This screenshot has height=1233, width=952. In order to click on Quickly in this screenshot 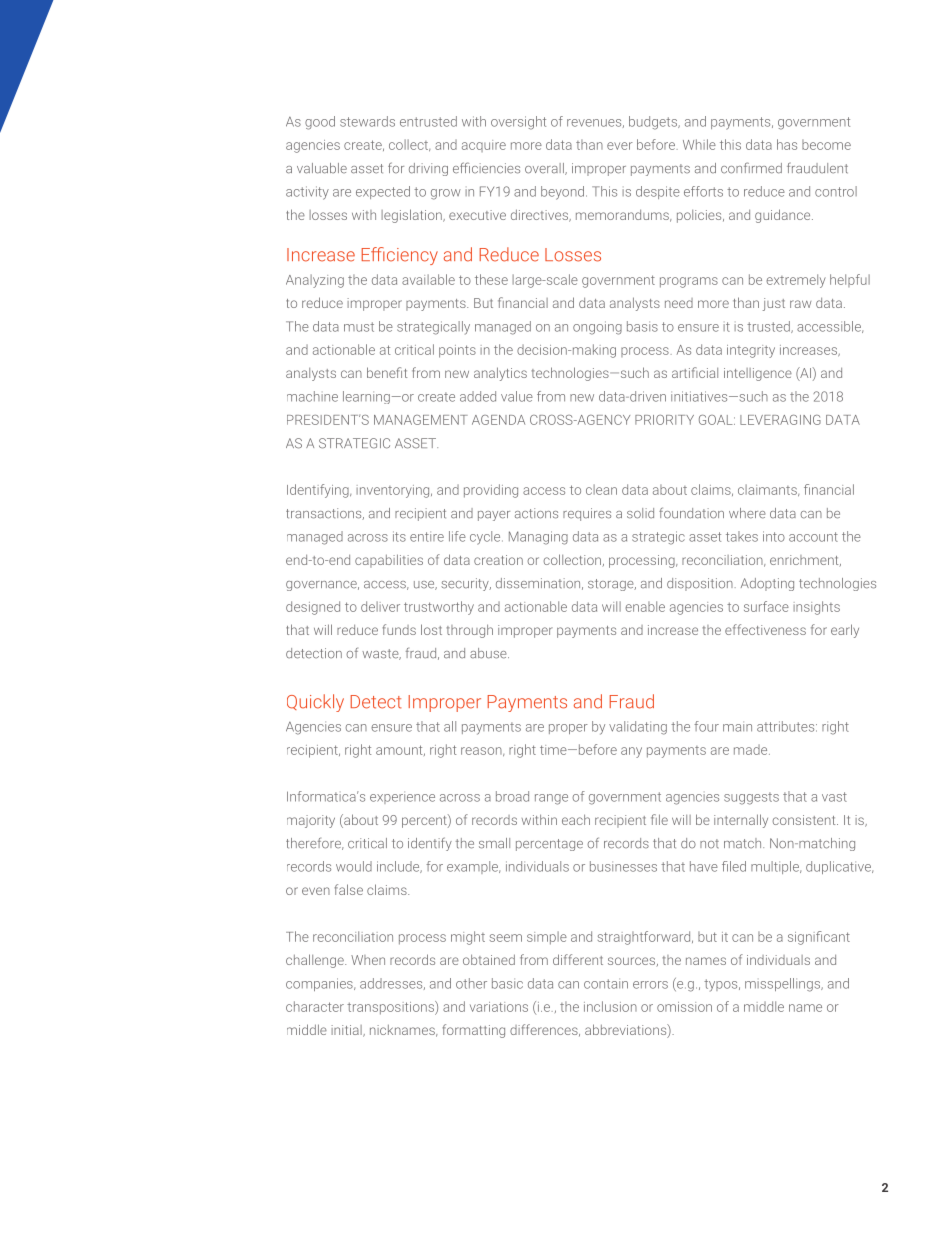, I will do `click(315, 703)`.
